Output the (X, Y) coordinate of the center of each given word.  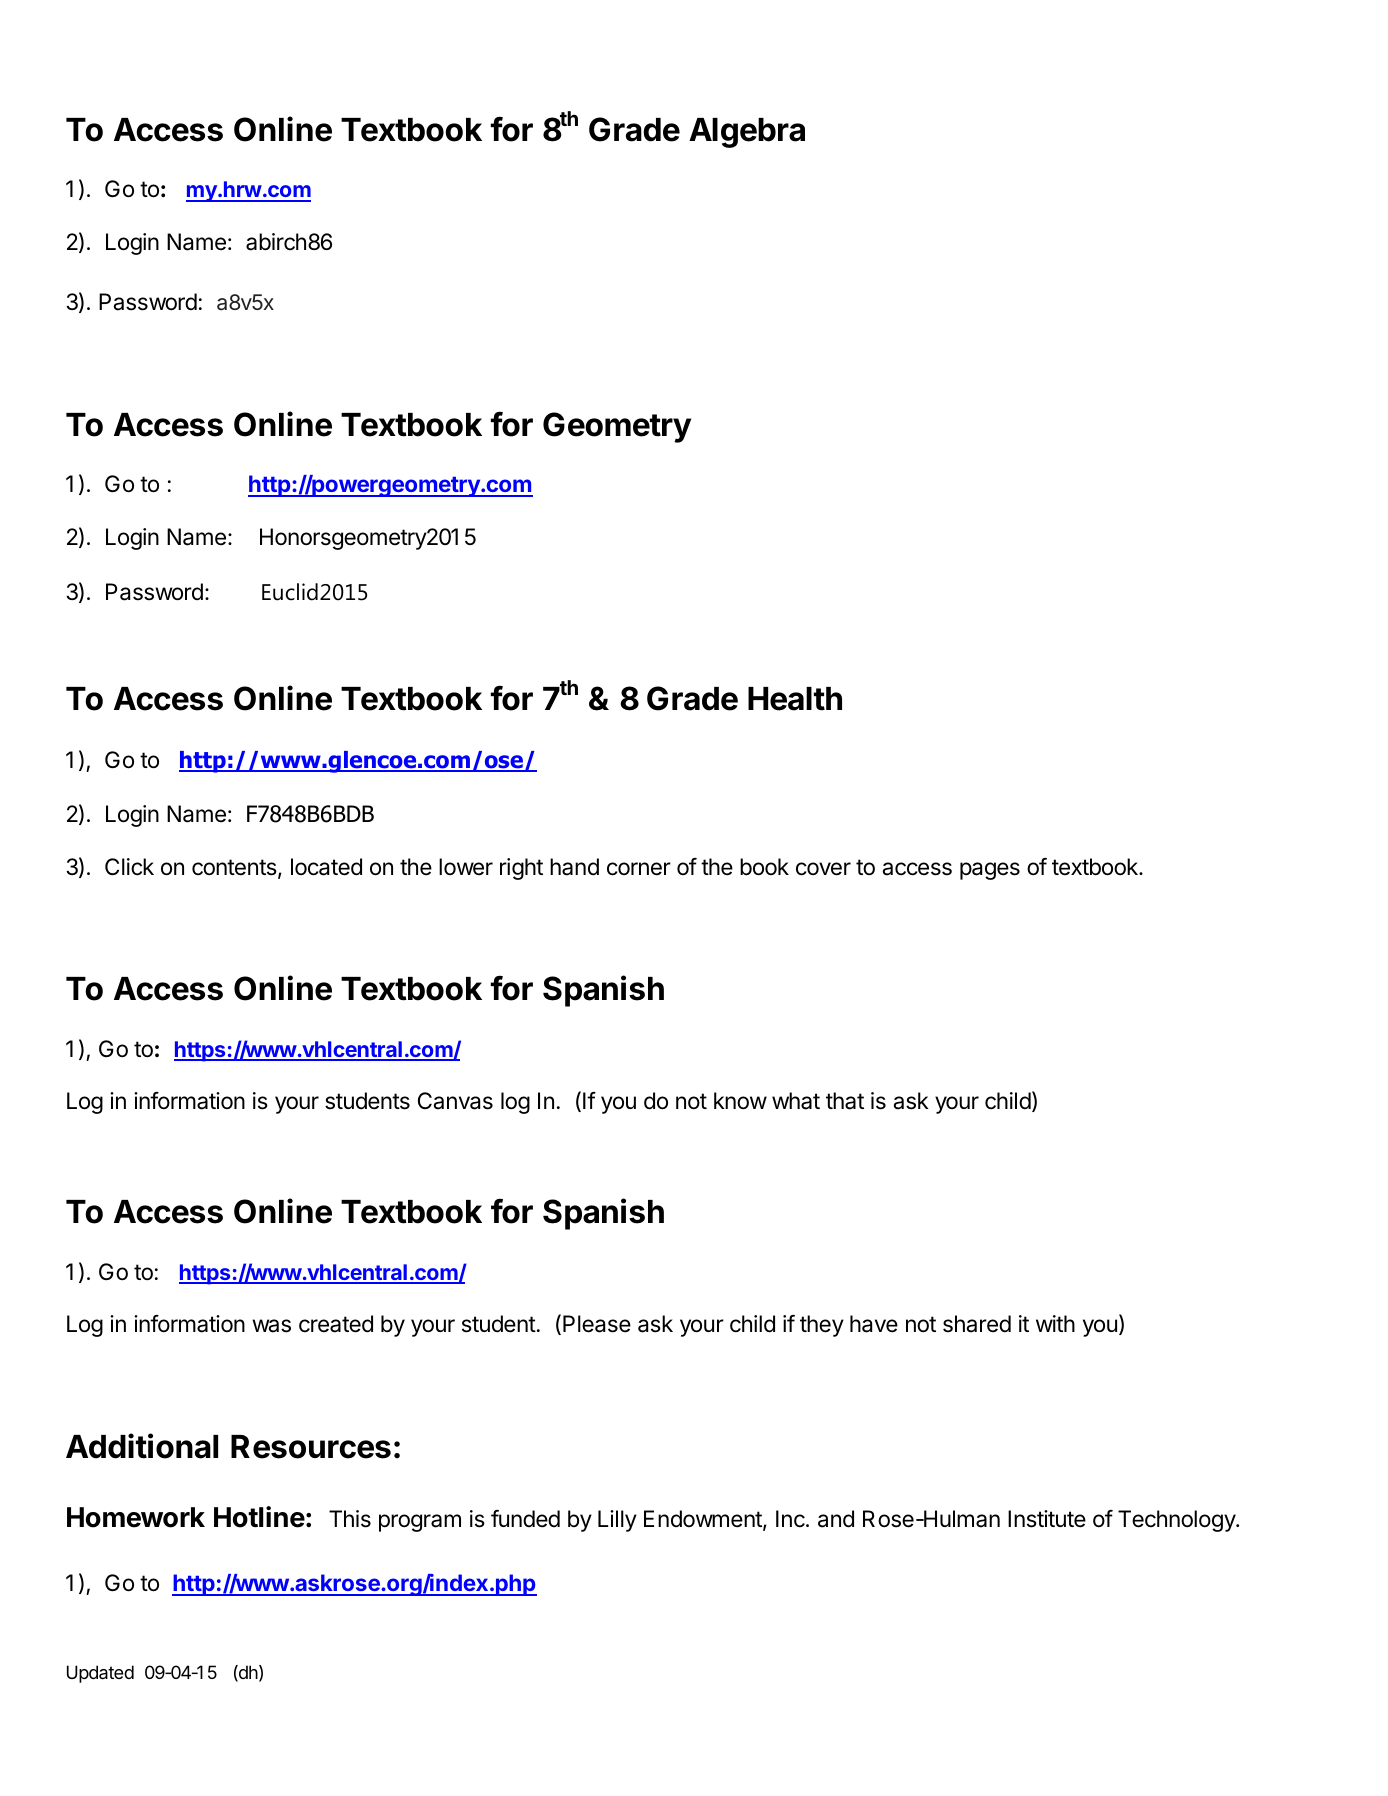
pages (990, 871)
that (845, 1101)
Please (597, 1324)
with (1055, 1323)
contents (234, 867)
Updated (100, 1674)
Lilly (617, 1521)
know (740, 1101)
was (271, 1326)
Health (795, 699)
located (326, 867)
